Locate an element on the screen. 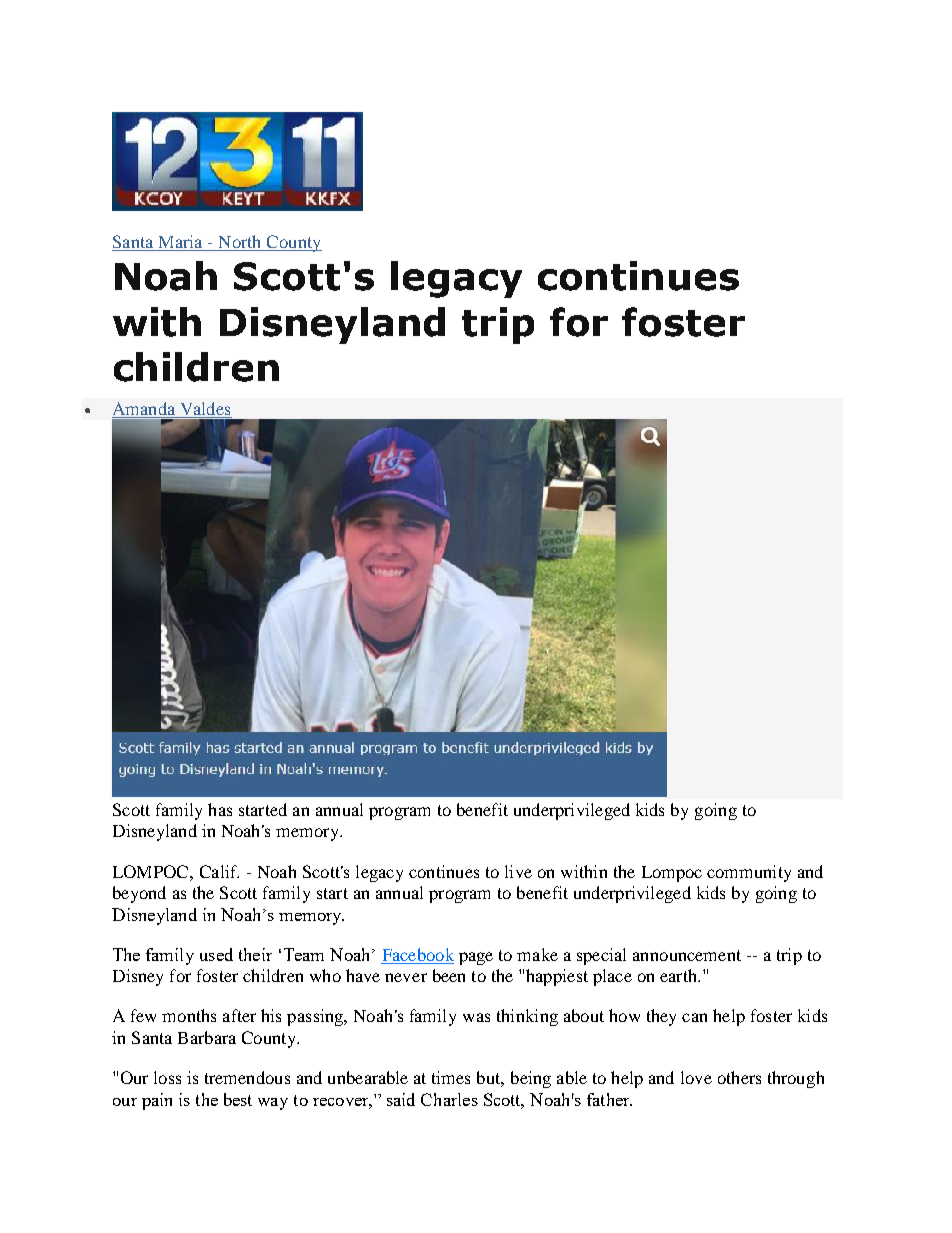  Amanda is located at coordinates (145, 410).
